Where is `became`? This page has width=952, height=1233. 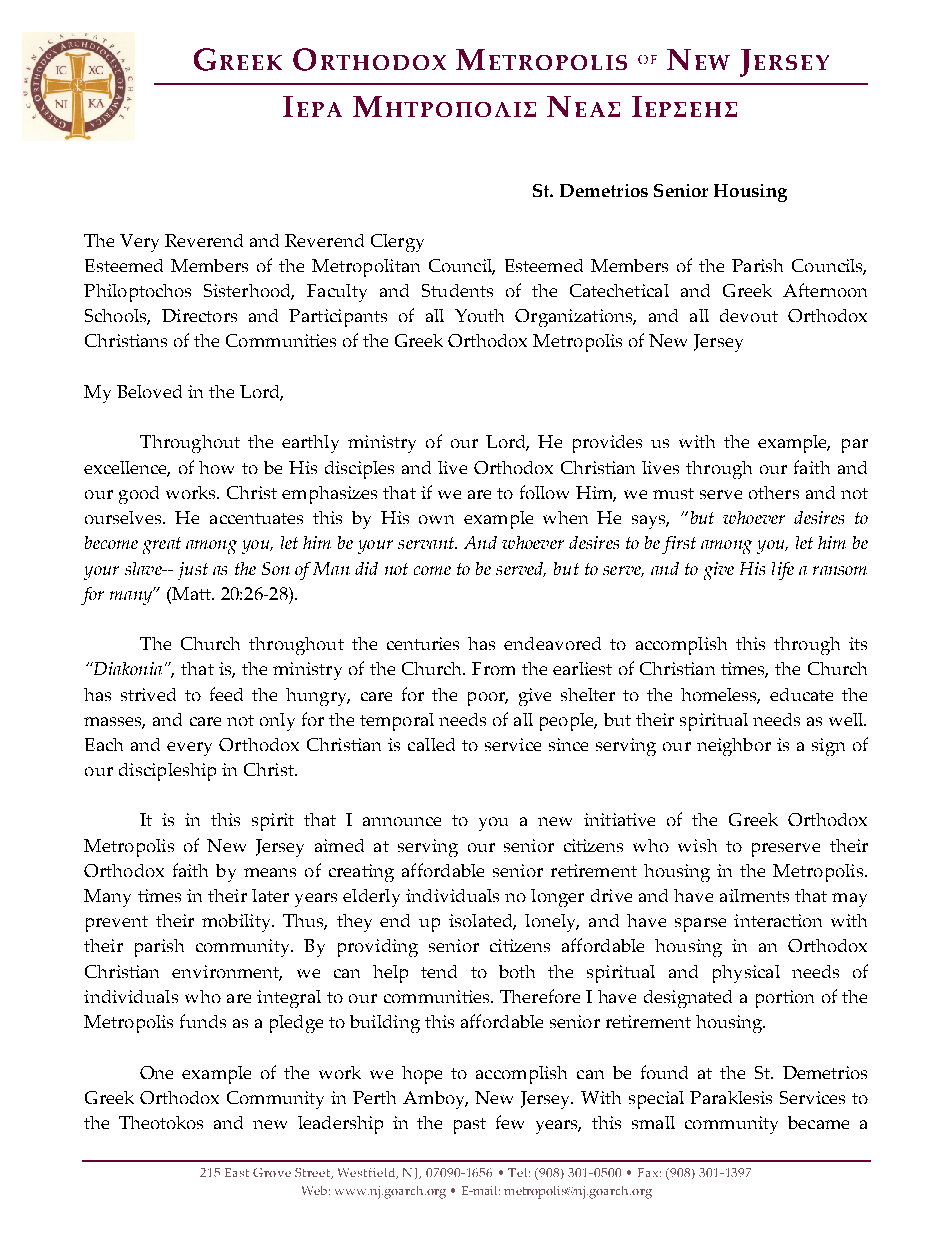 became is located at coordinates (818, 1122).
